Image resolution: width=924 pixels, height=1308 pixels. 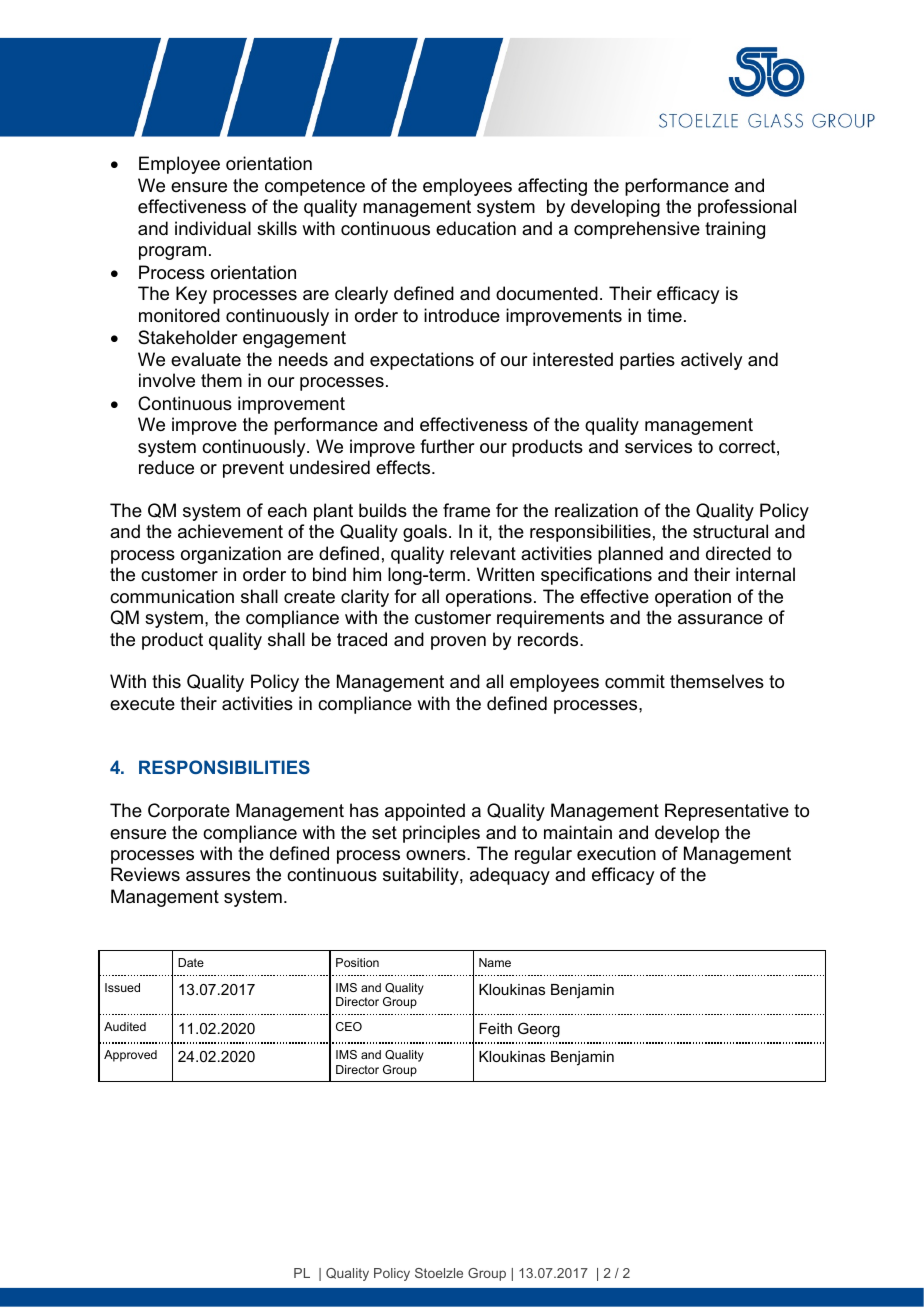 What do you see at coordinates (658, 446) in the document?
I see `services` at bounding box center [658, 446].
